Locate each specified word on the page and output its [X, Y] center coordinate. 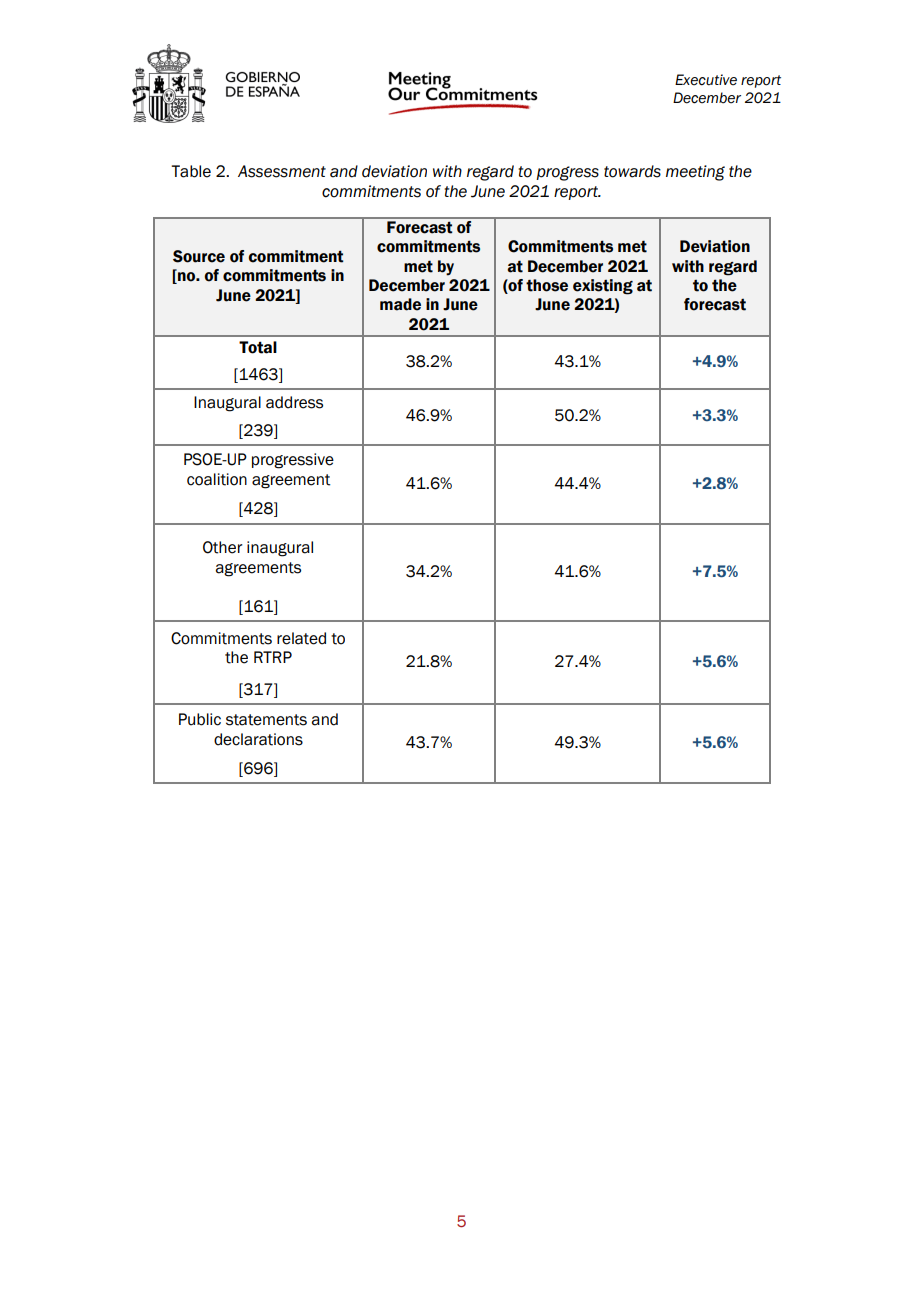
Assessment [282, 171]
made [400, 304]
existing [603, 287]
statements [266, 720]
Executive [706, 80]
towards [632, 171]
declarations [258, 739]
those [547, 285]
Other [223, 547]
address [294, 402]
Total [258, 347]
